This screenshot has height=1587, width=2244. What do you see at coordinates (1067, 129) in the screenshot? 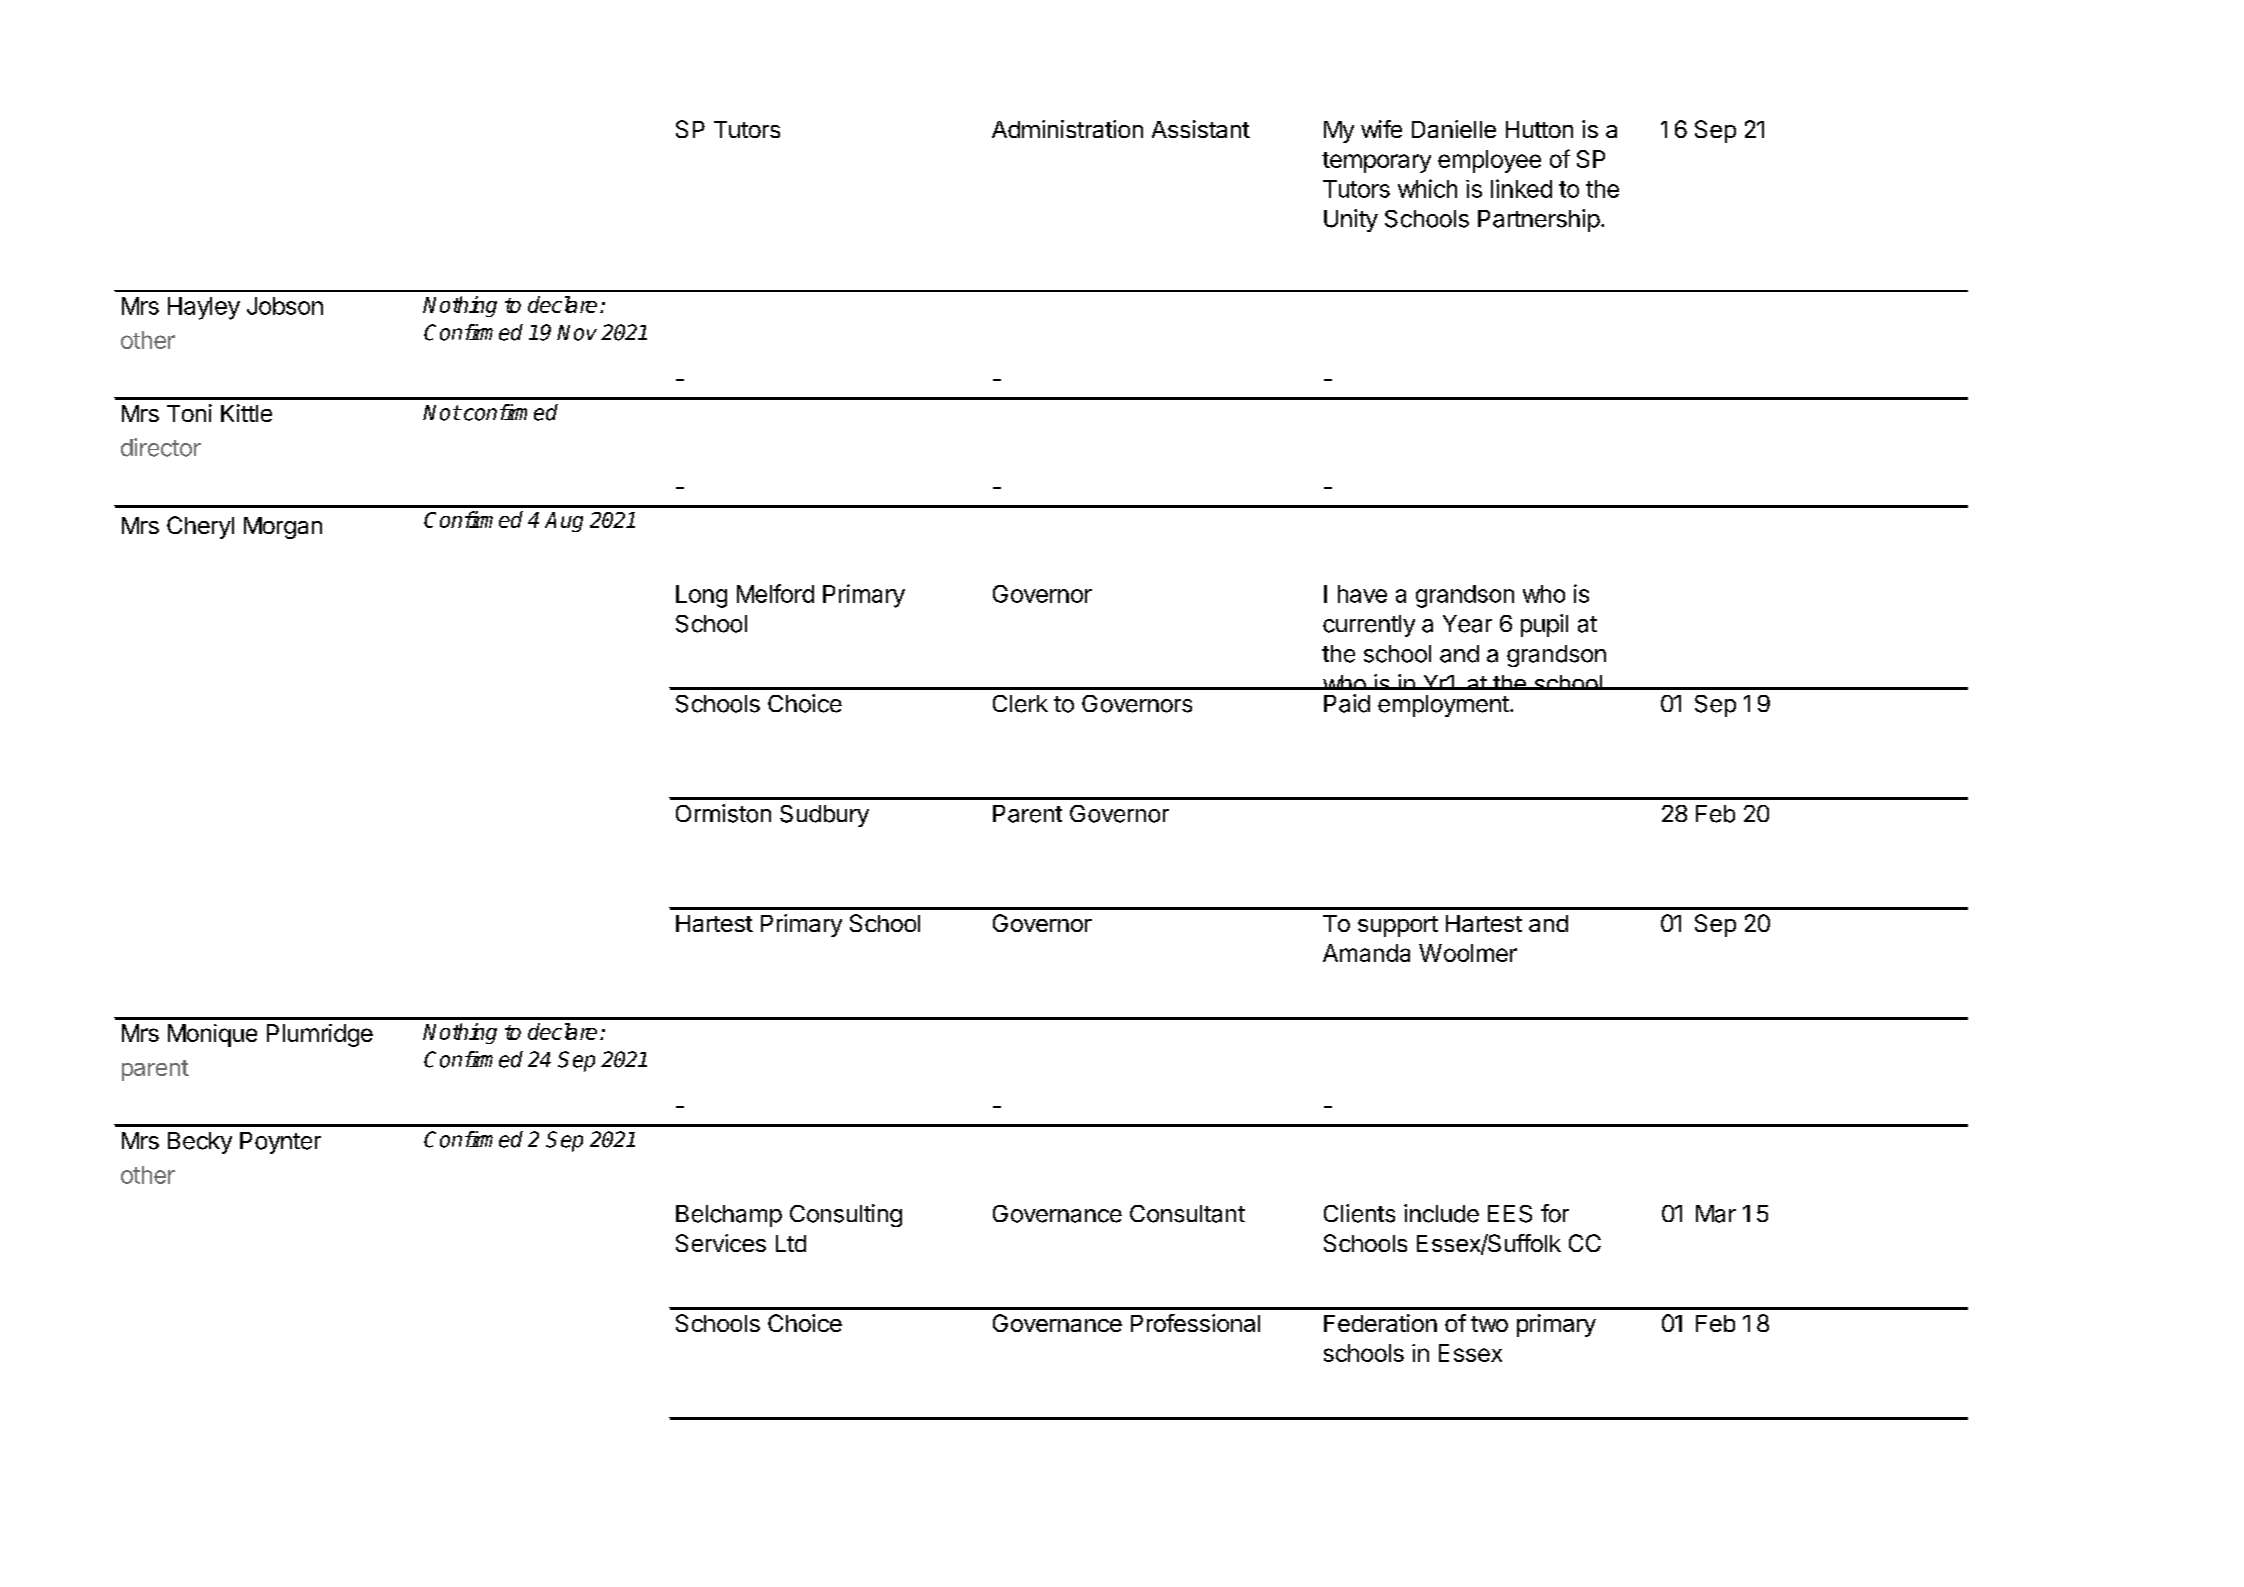
I see `Administration` at bounding box center [1067, 129].
